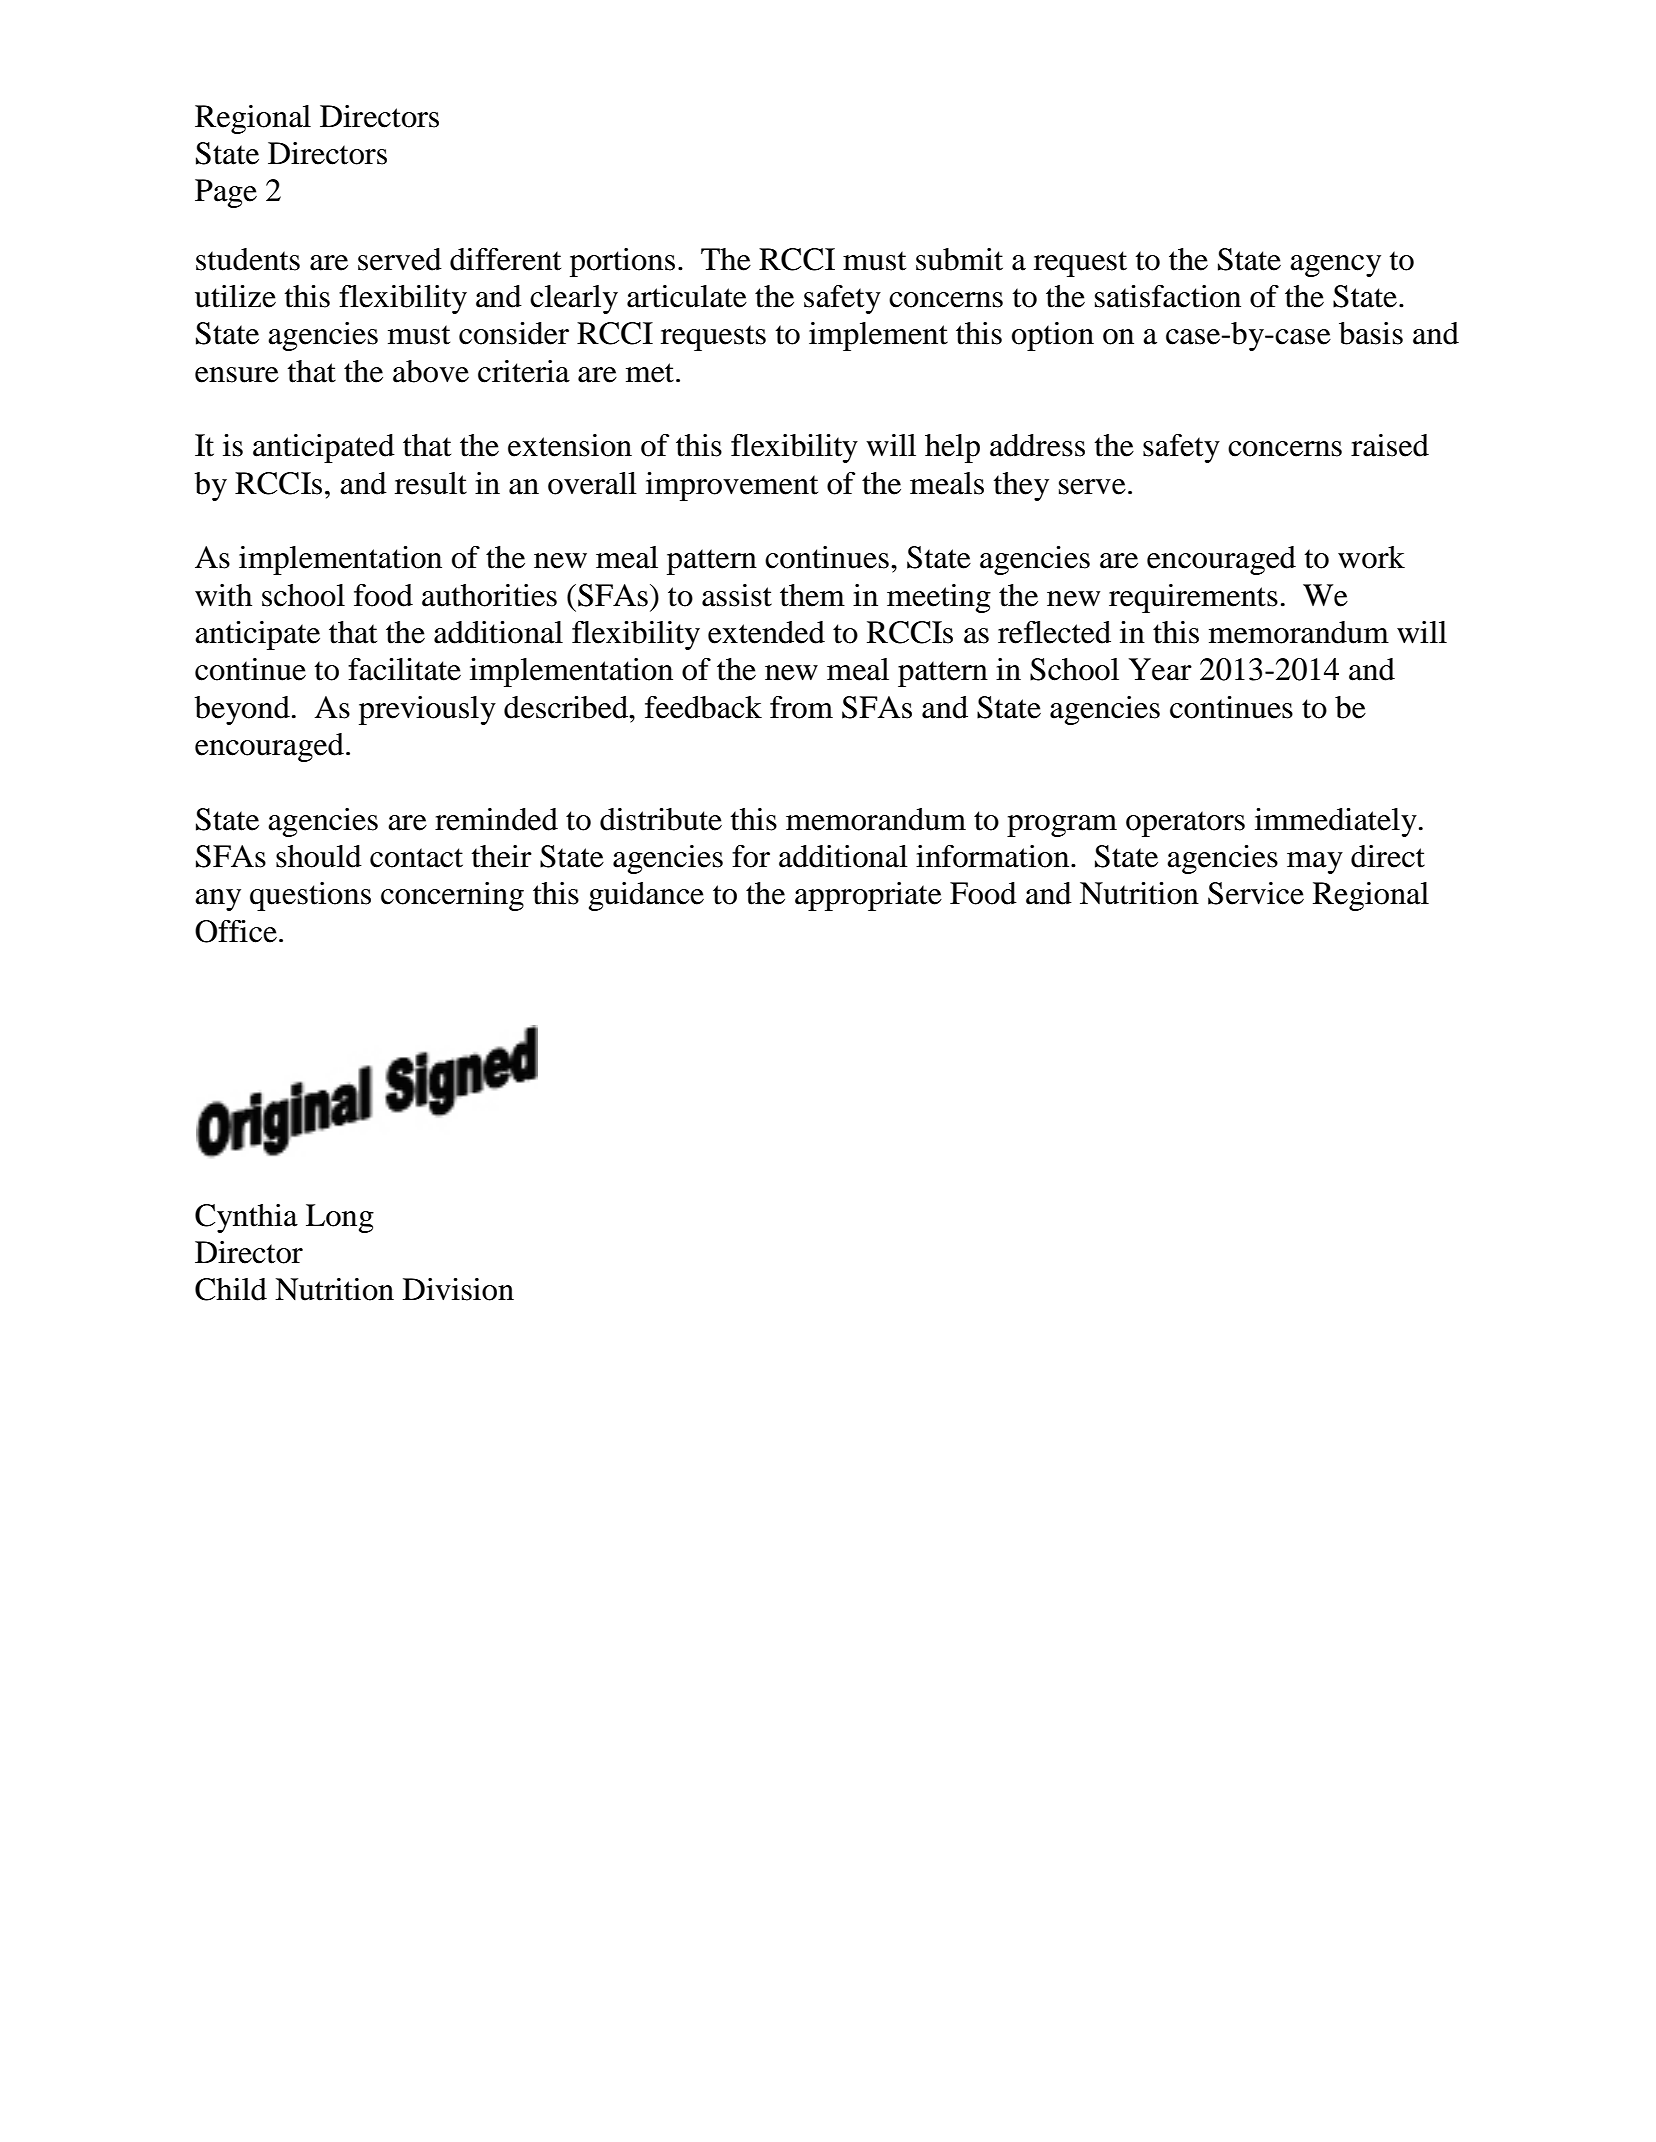 The width and height of the screenshot is (1656, 2142). What do you see at coordinates (801, 707) in the screenshot?
I see `from` at bounding box center [801, 707].
